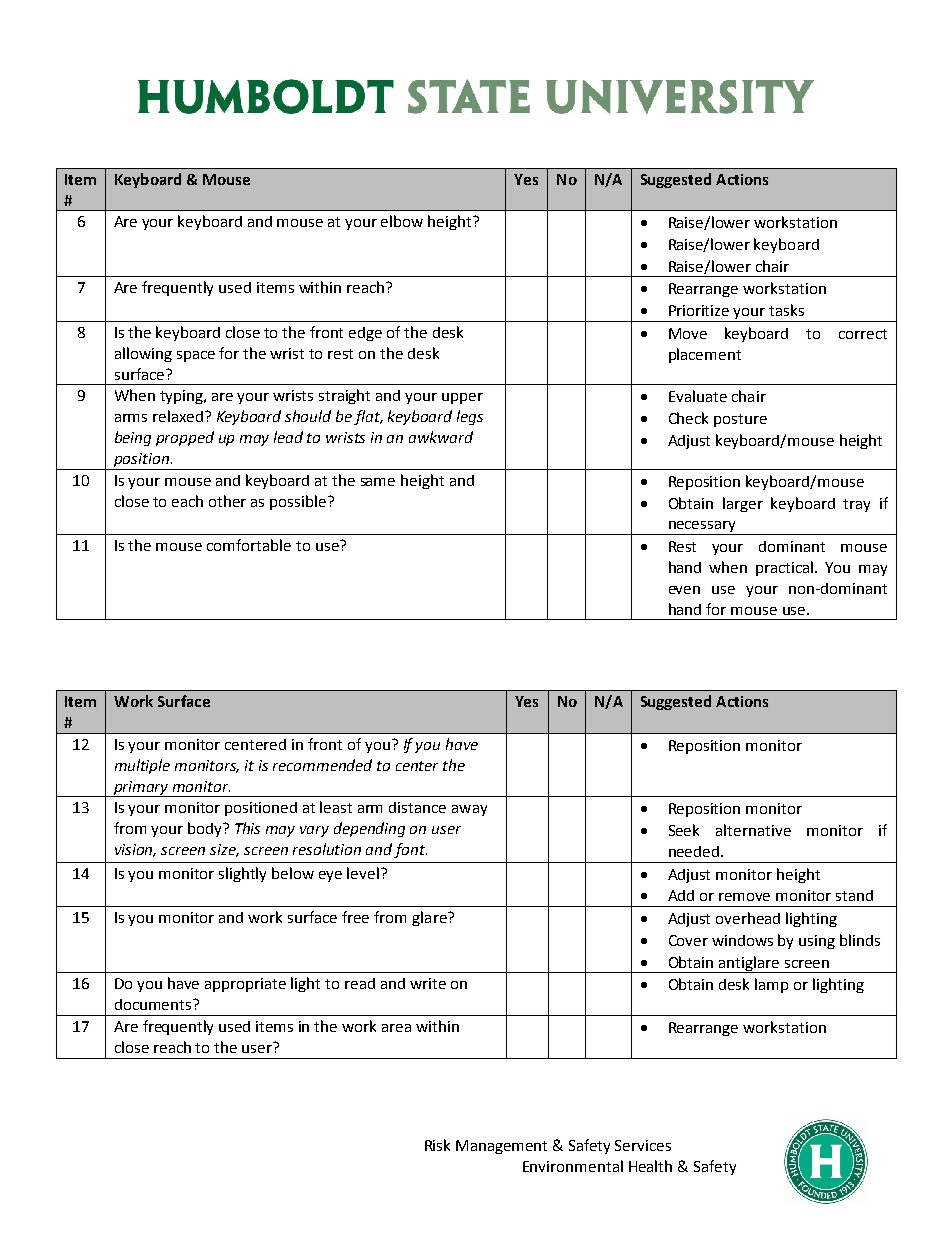  I want to click on Risk, so click(437, 1145).
